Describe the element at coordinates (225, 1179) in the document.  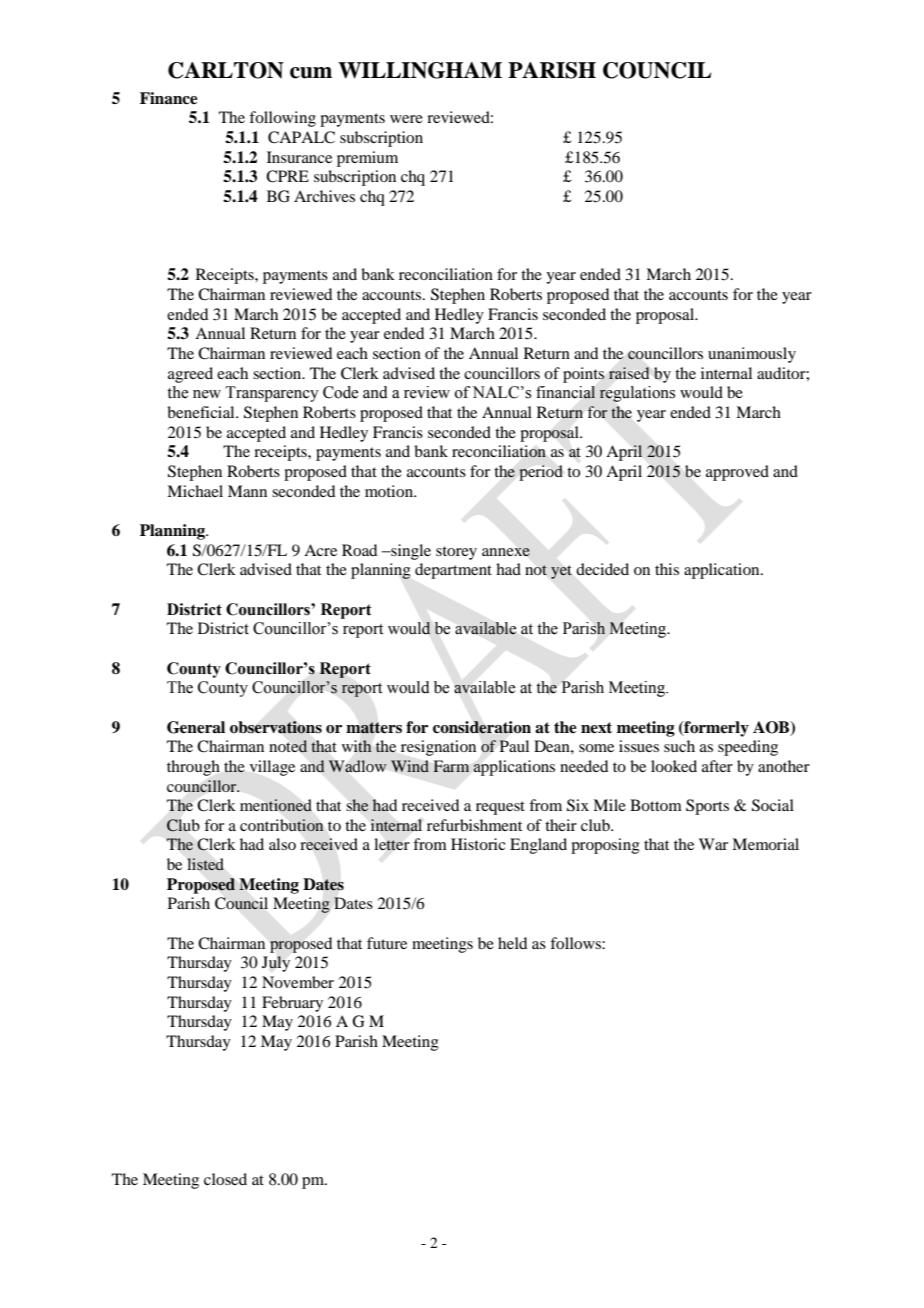
I see `closed` at that location.
